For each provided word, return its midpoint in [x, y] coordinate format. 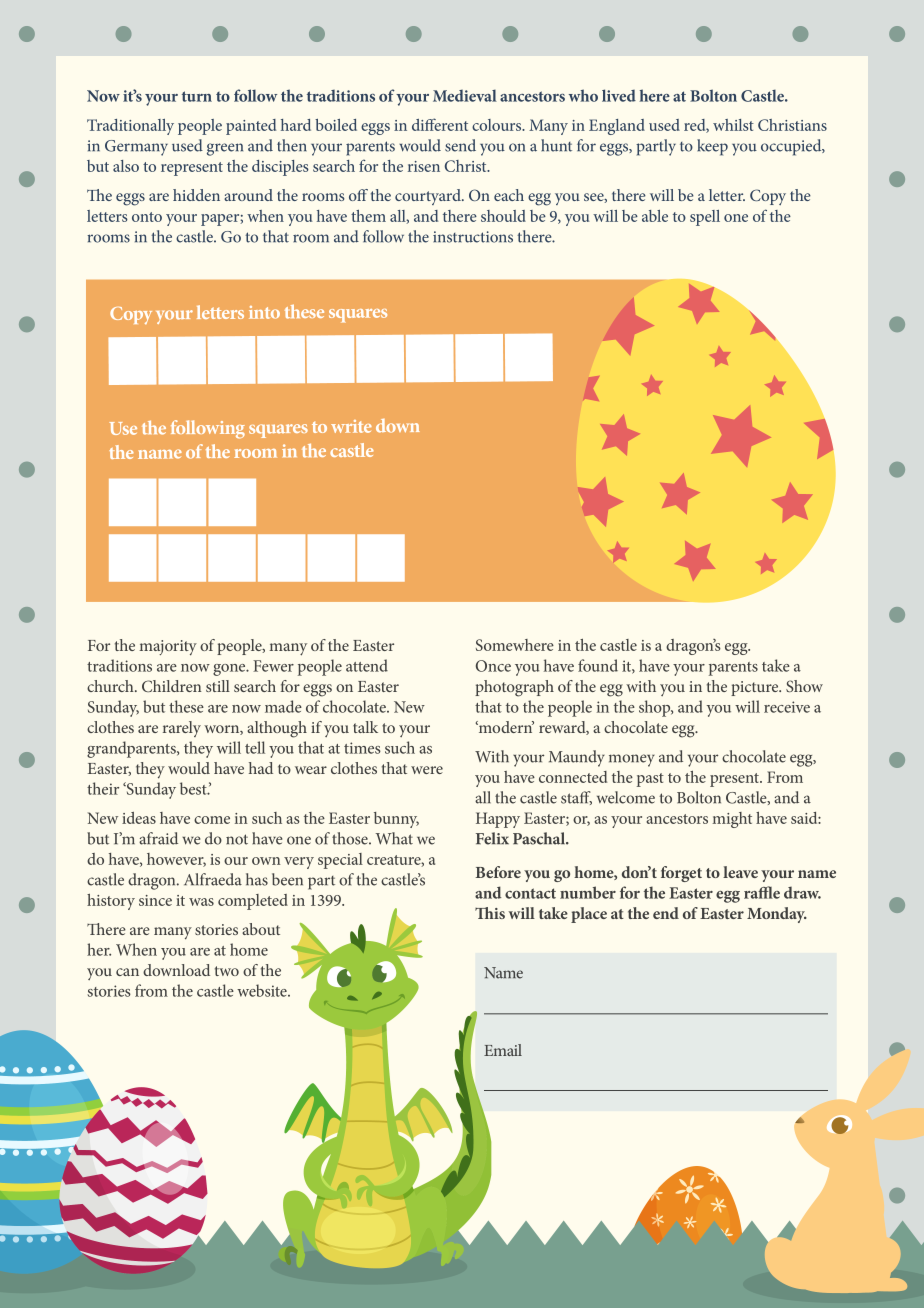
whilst [733, 125]
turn [197, 96]
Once [493, 666]
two [227, 971]
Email [503, 1050]
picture [756, 688]
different [440, 124]
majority [168, 648]
